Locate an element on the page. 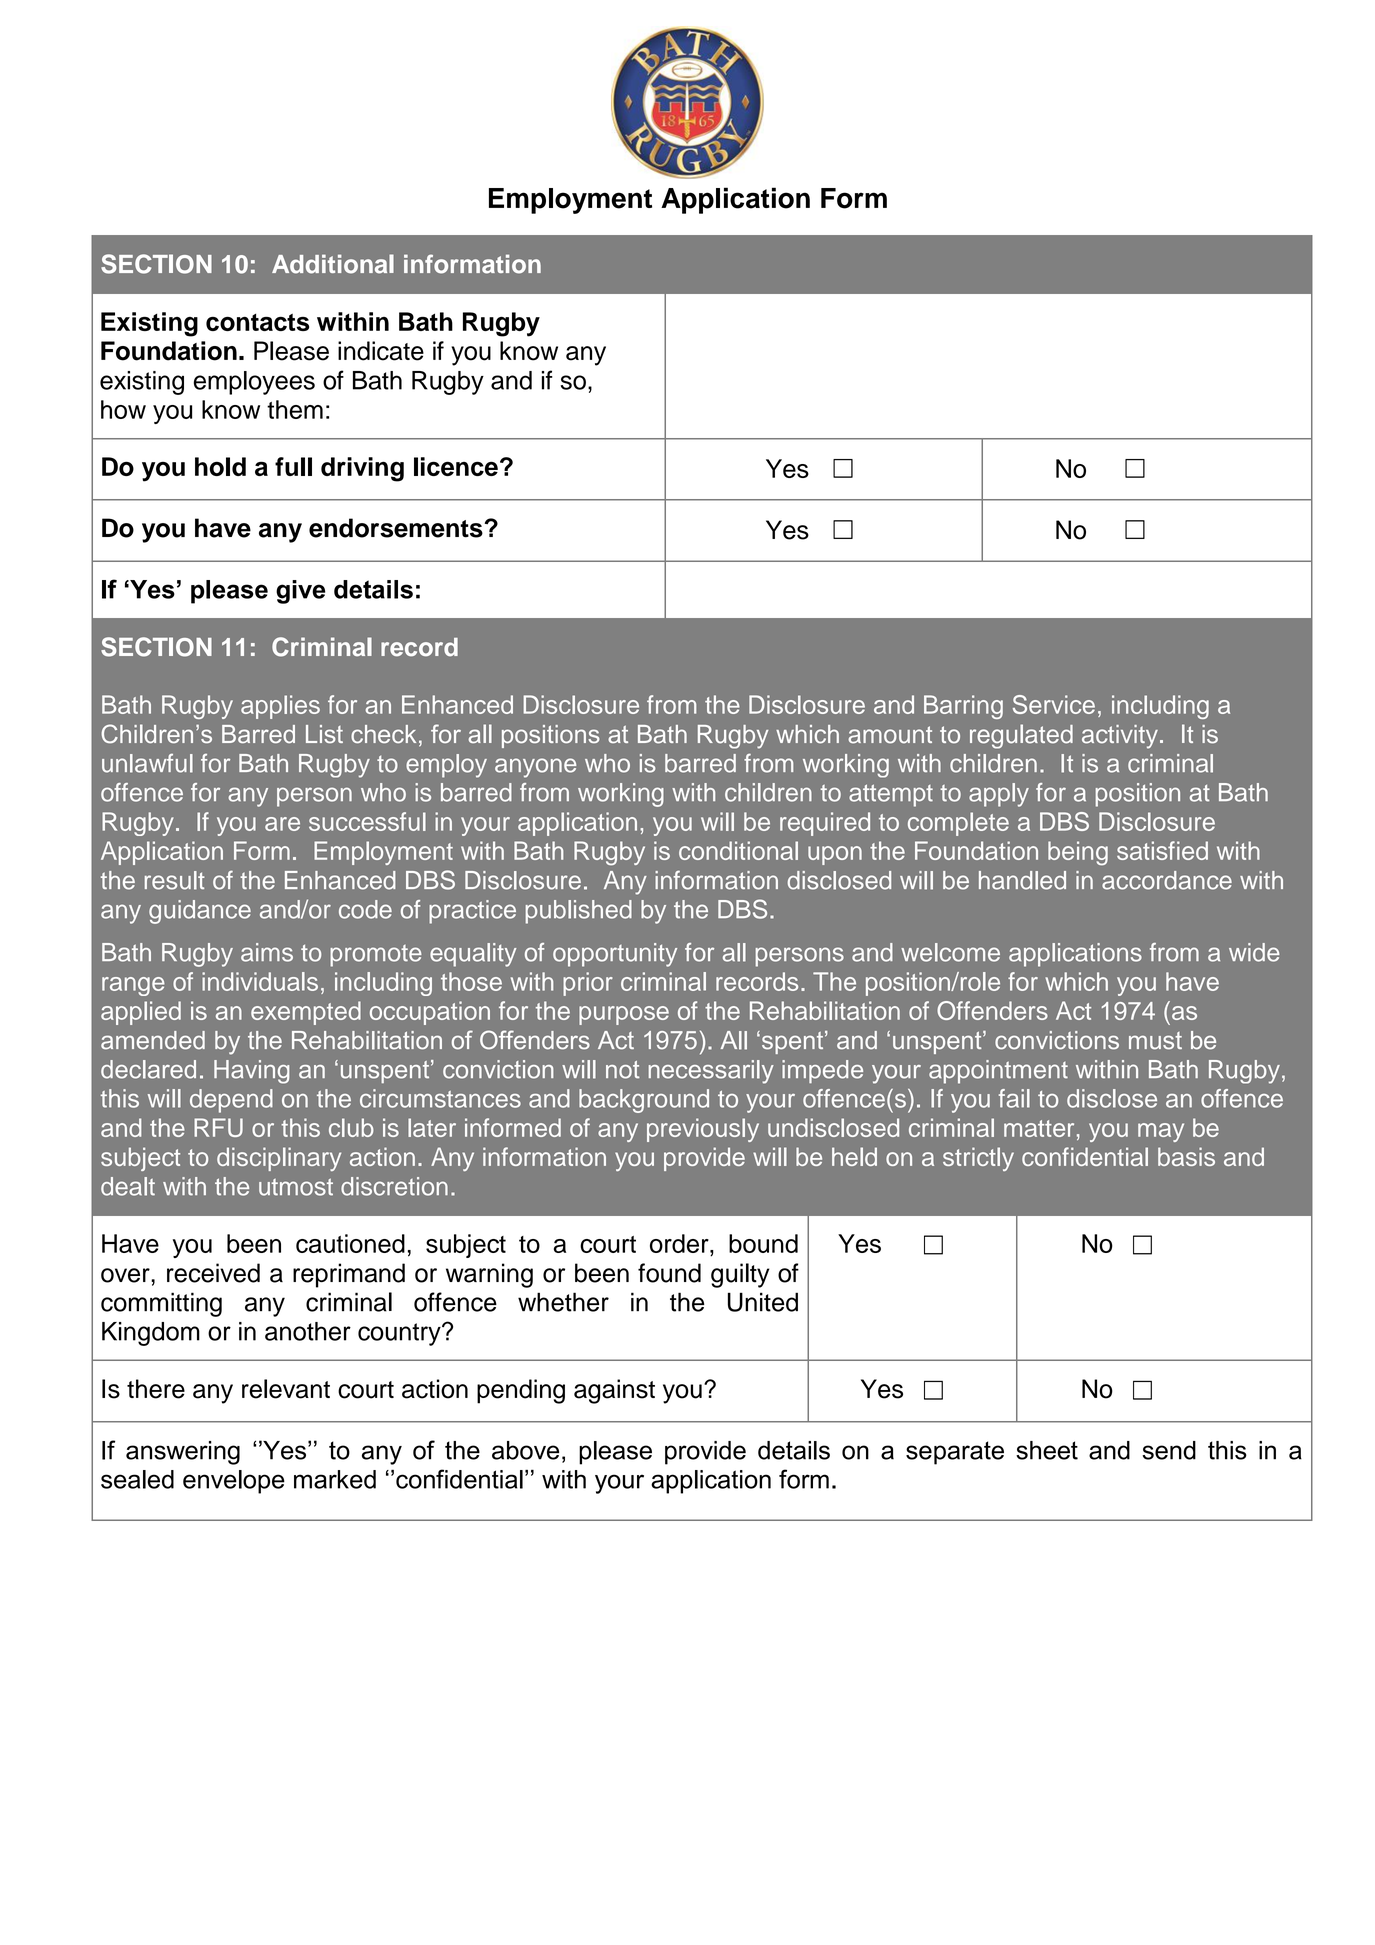 Image resolution: width=1375 pixels, height=1945 pixels. indicate is located at coordinates (381, 351).
